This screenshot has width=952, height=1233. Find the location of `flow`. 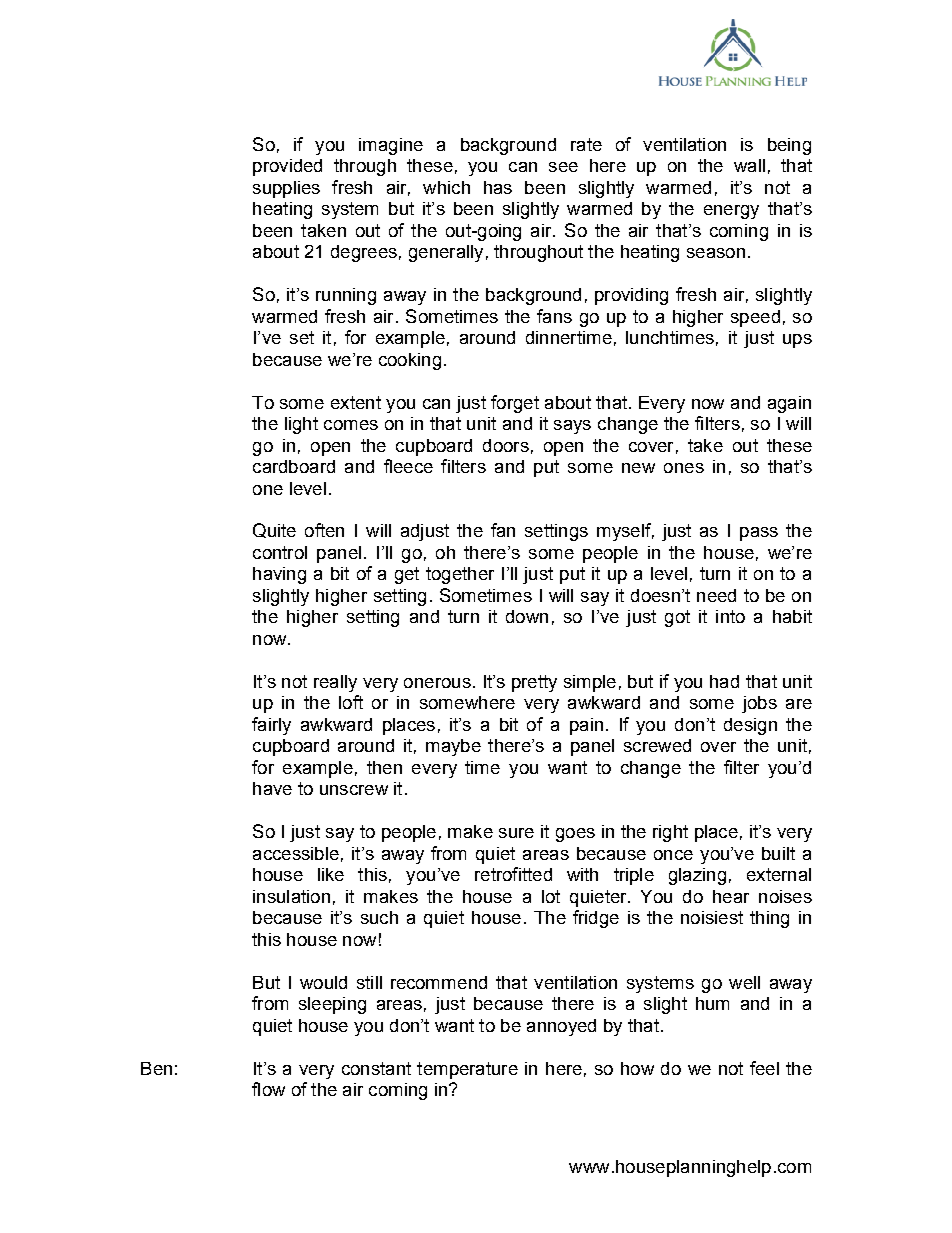

flow is located at coordinates (268, 1089).
